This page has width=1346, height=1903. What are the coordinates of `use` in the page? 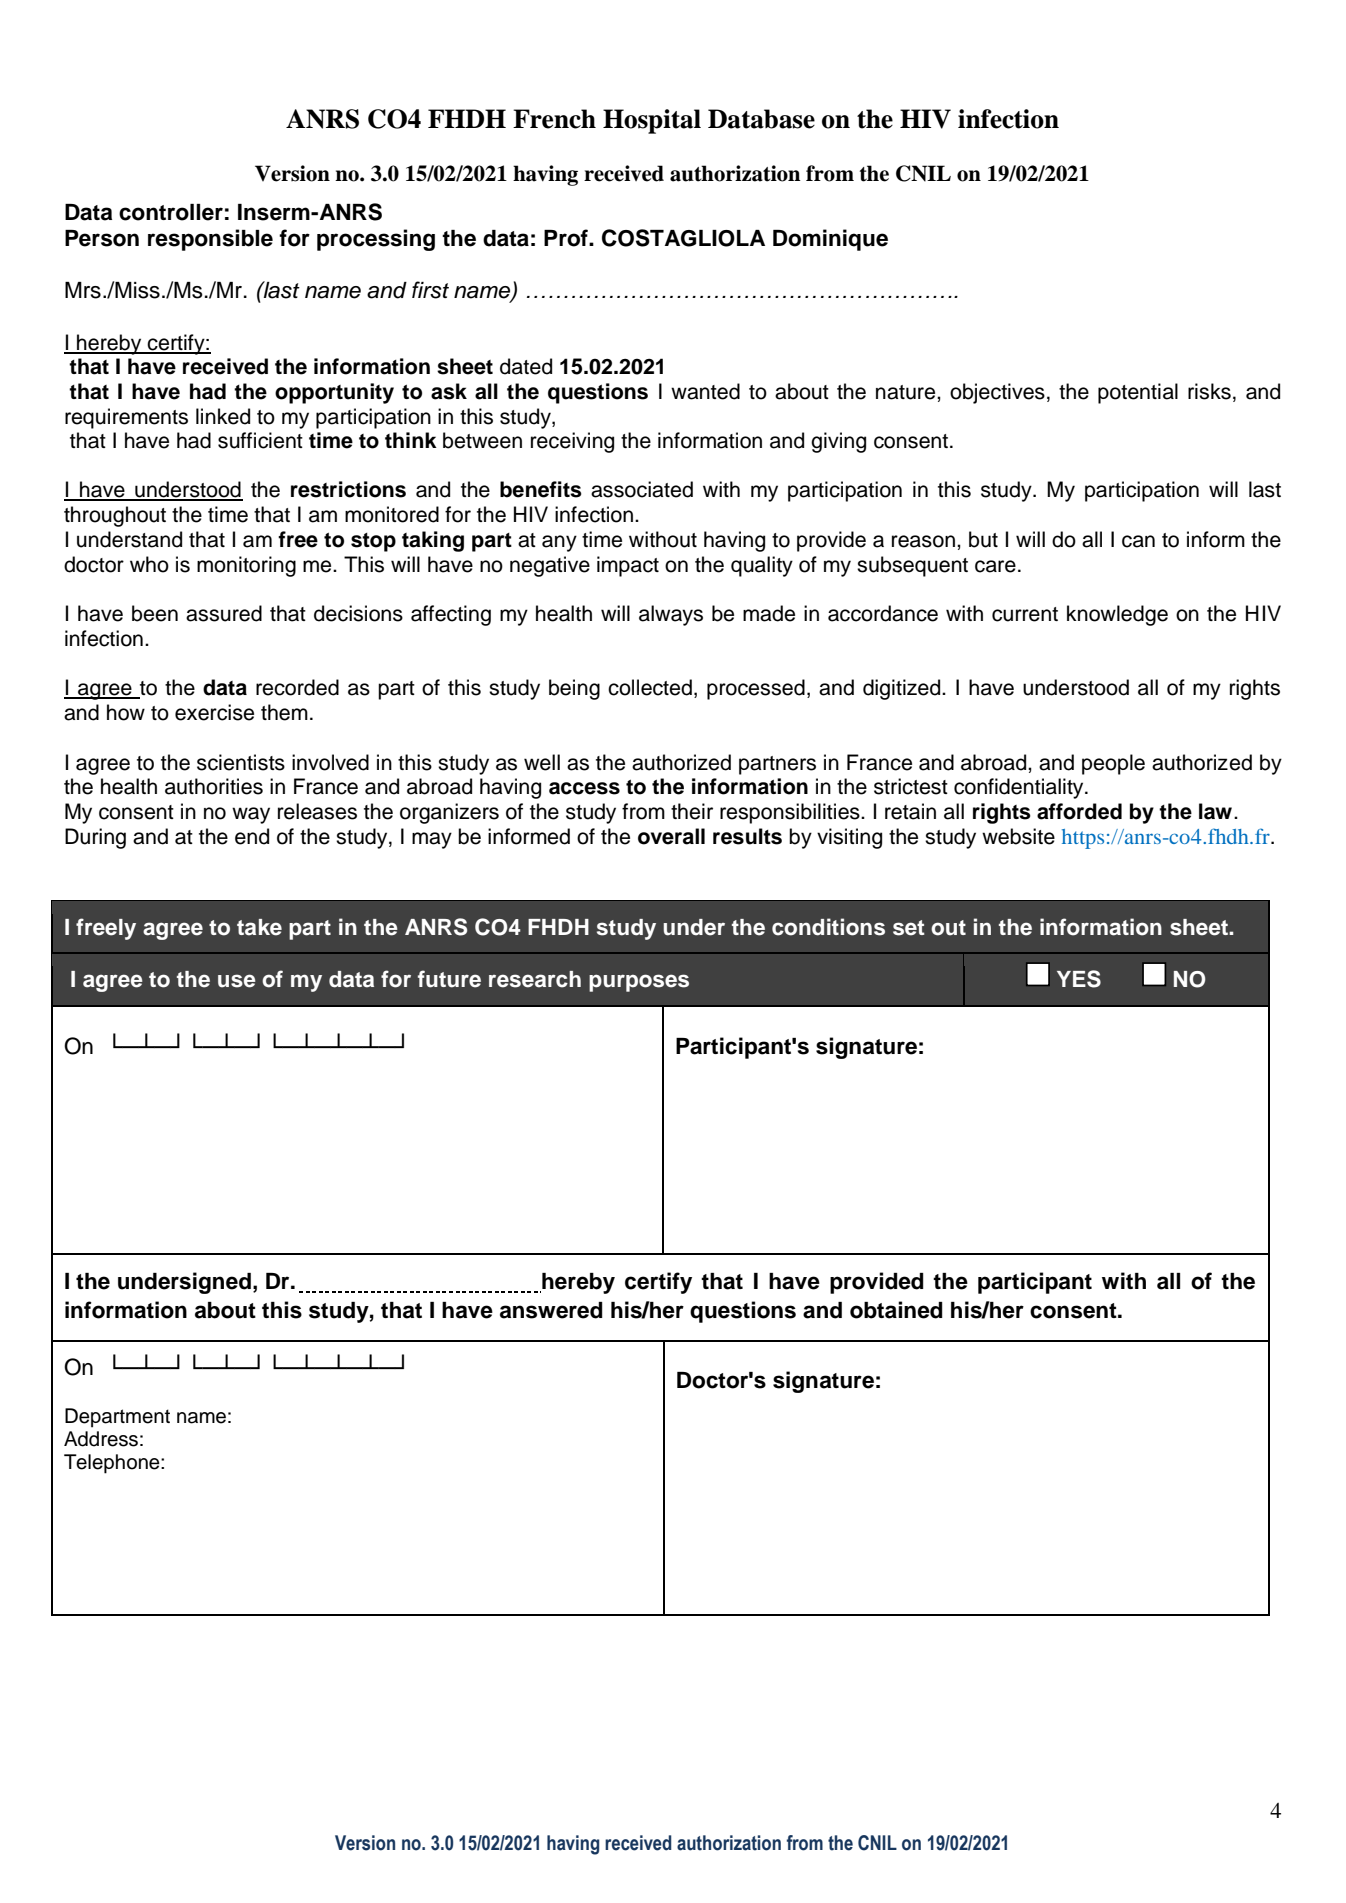 It's located at (237, 981).
